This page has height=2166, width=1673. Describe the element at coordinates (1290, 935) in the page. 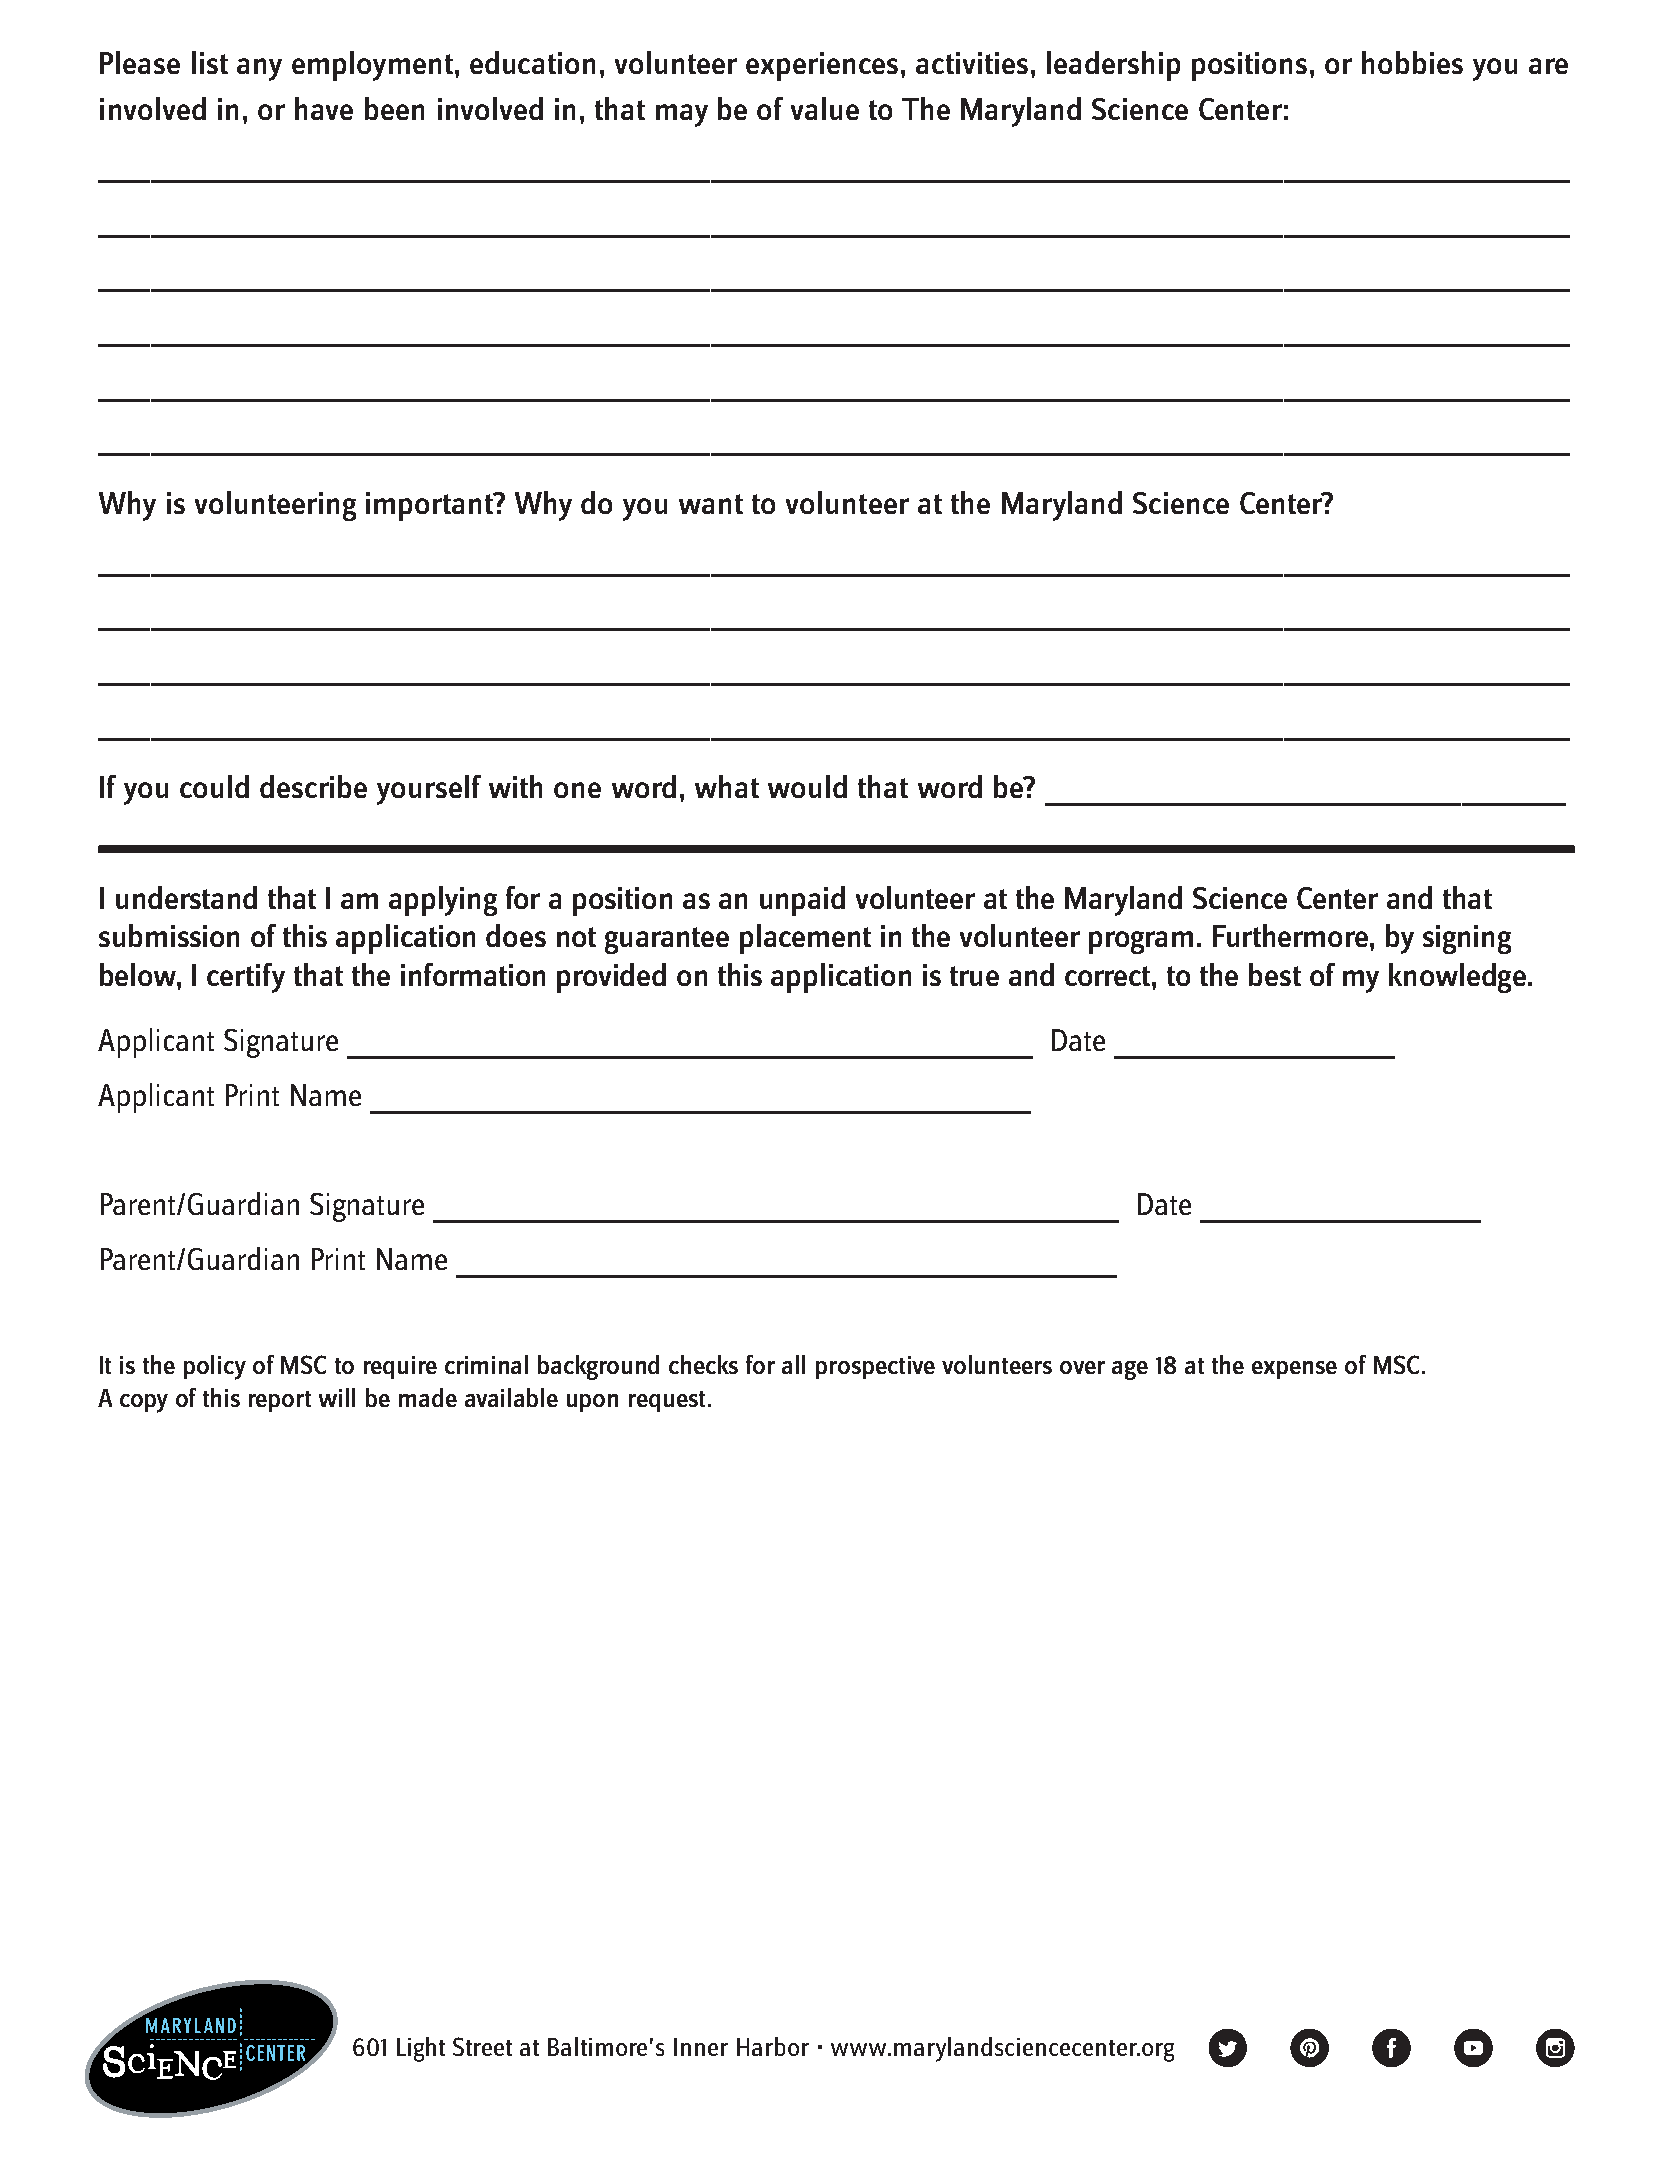

I see `Furthermore` at that location.
